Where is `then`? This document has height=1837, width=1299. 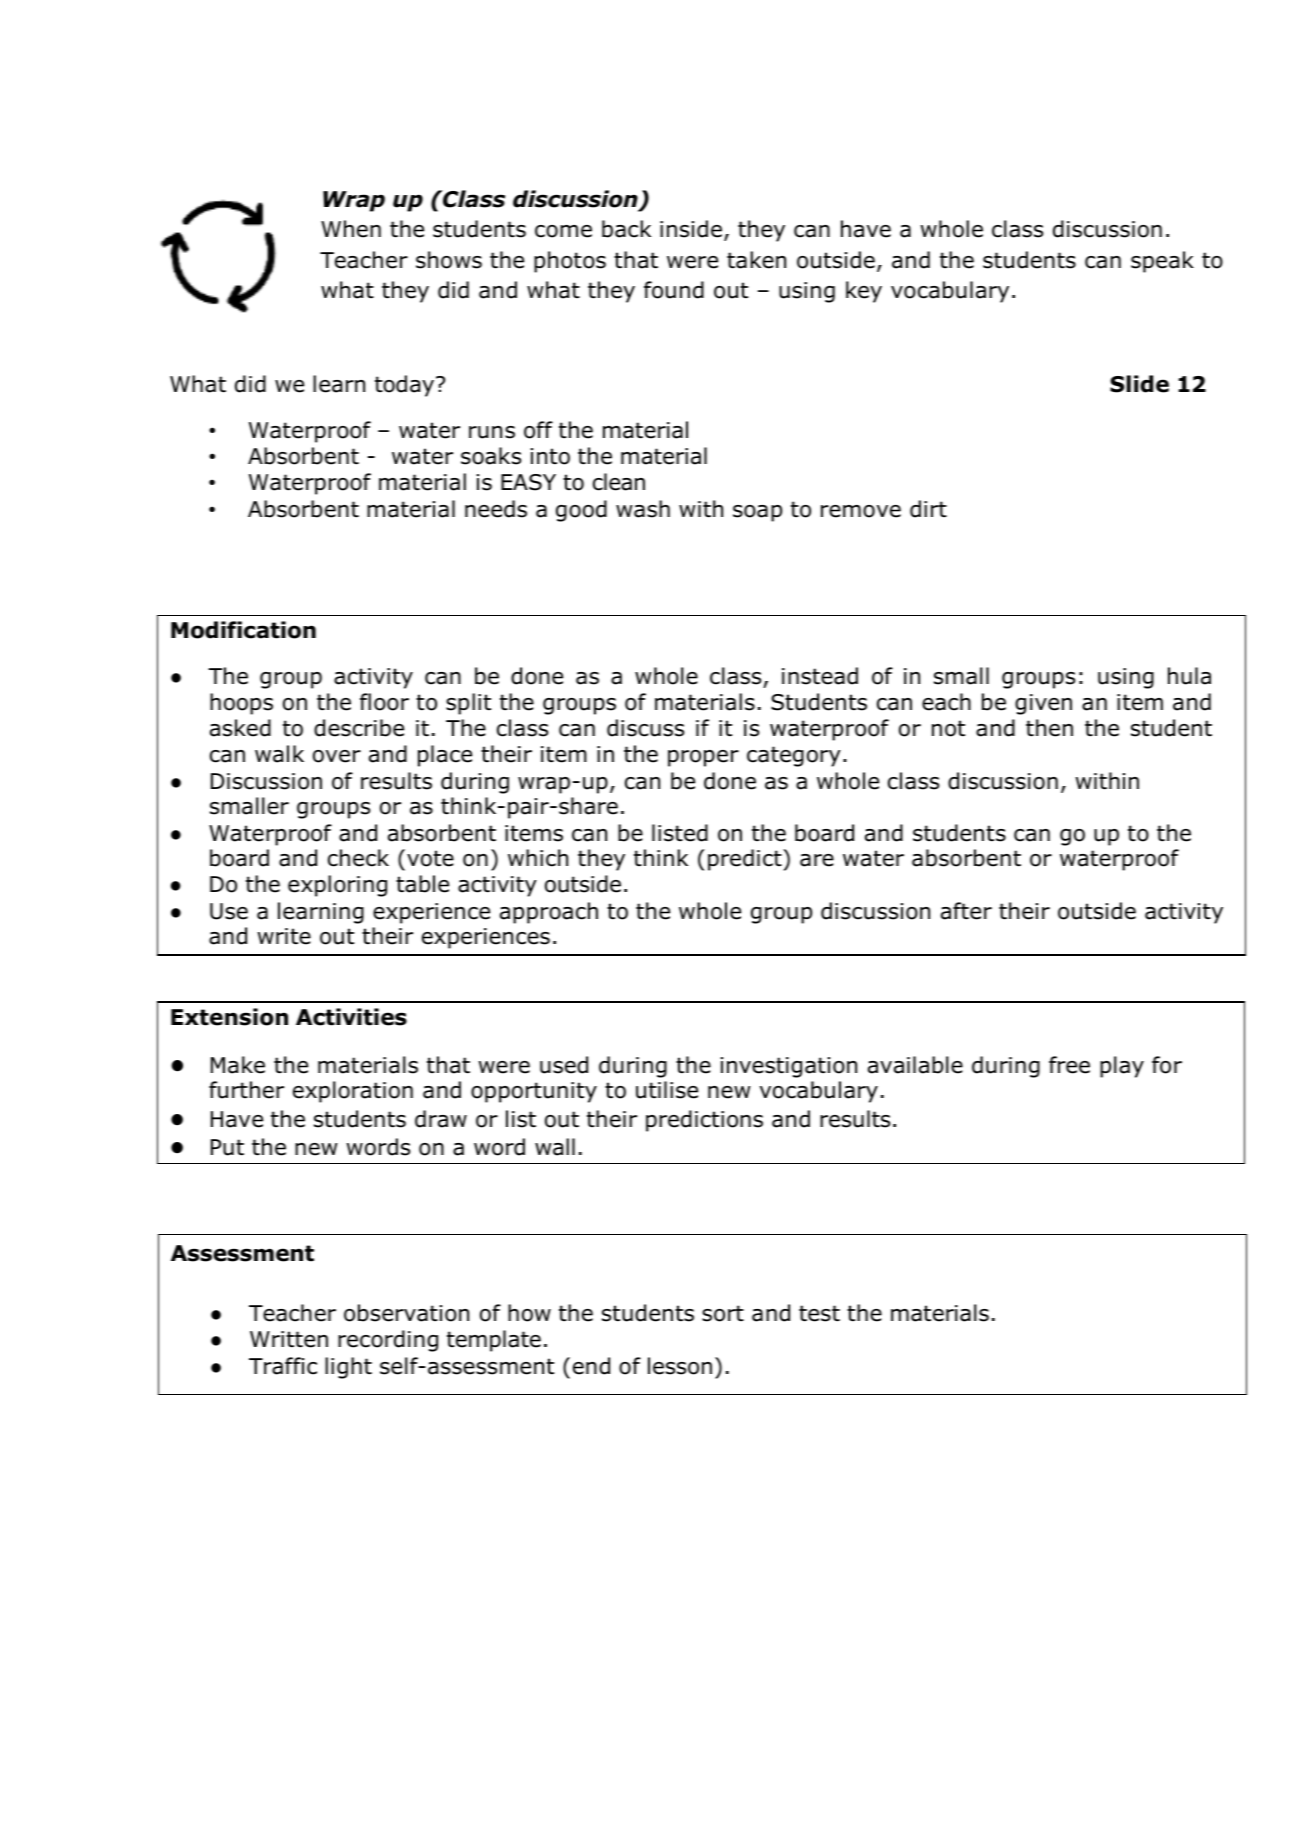 then is located at coordinates (1049, 728).
